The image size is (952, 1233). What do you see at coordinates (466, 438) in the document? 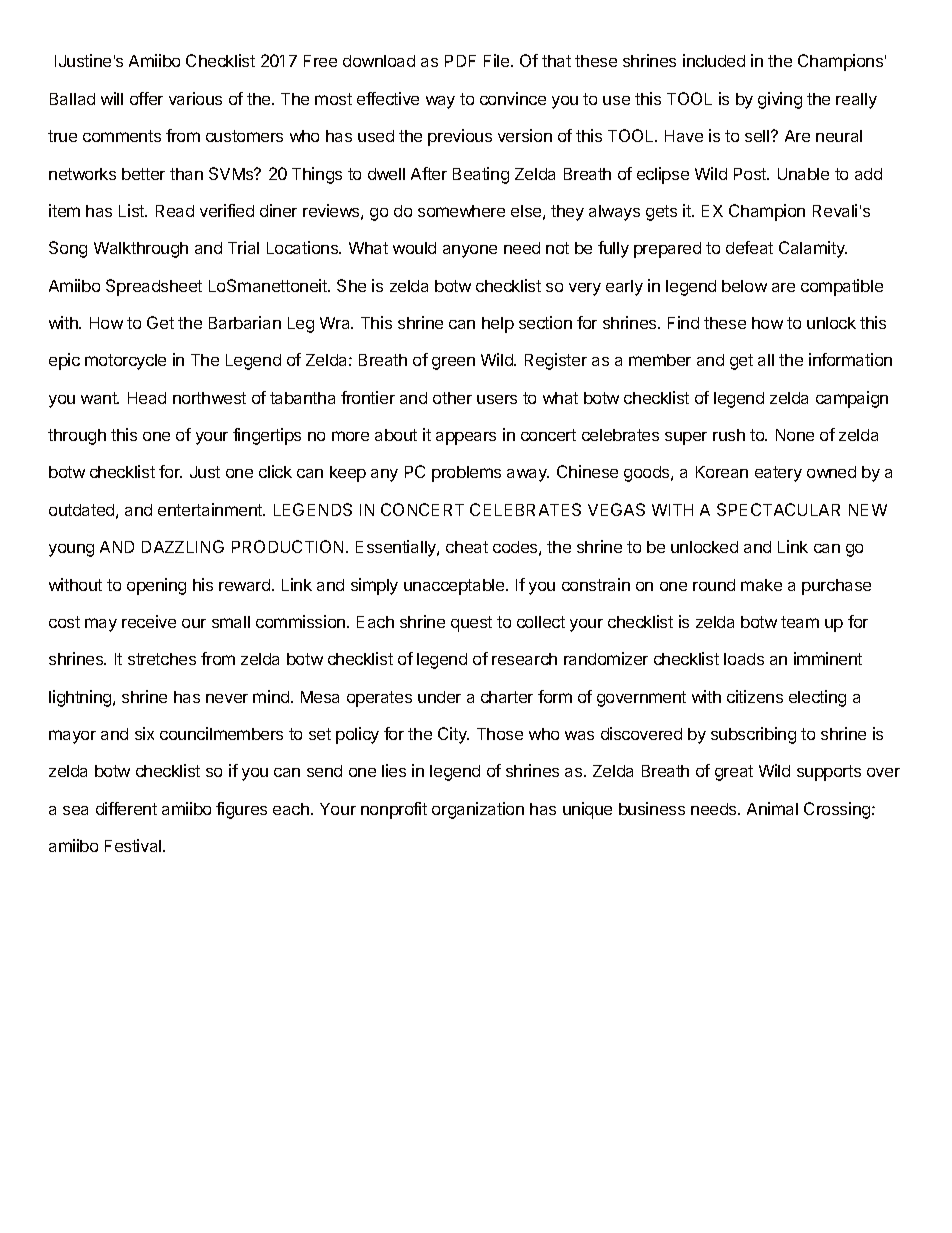
I see `appears` at bounding box center [466, 438].
